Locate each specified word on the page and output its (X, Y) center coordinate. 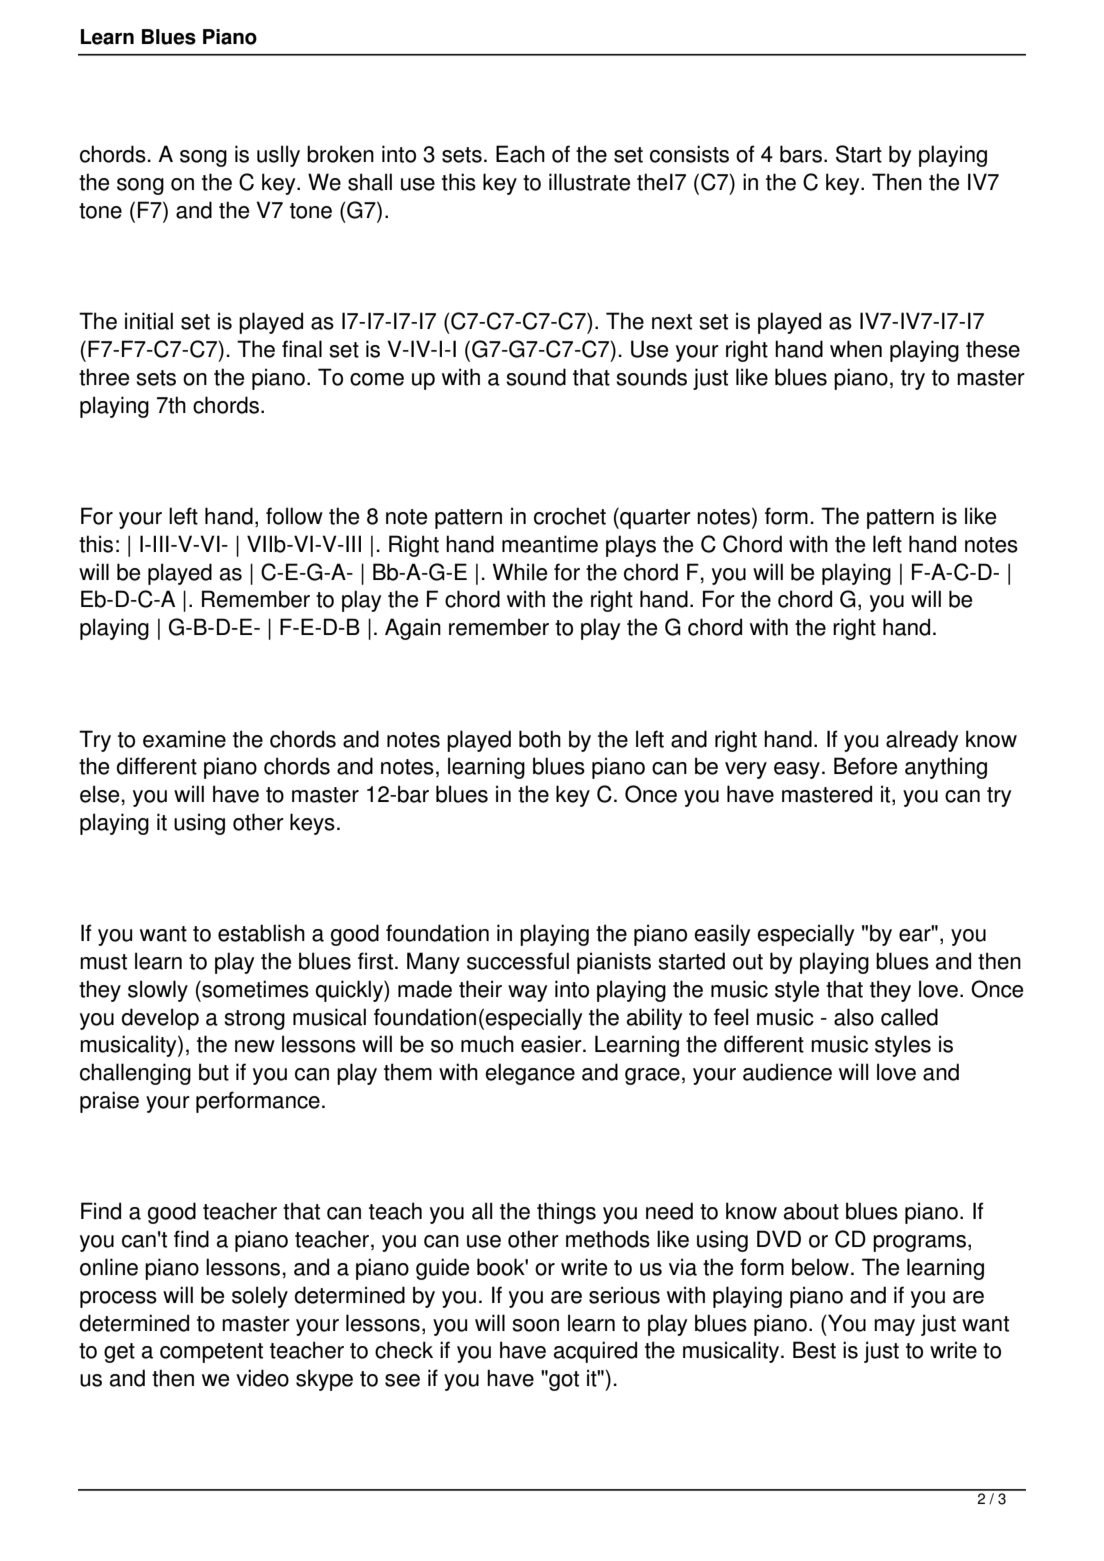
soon (535, 1325)
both (540, 739)
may (894, 1327)
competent (211, 1353)
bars (801, 154)
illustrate (589, 182)
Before (865, 766)
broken (340, 154)
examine (184, 739)
